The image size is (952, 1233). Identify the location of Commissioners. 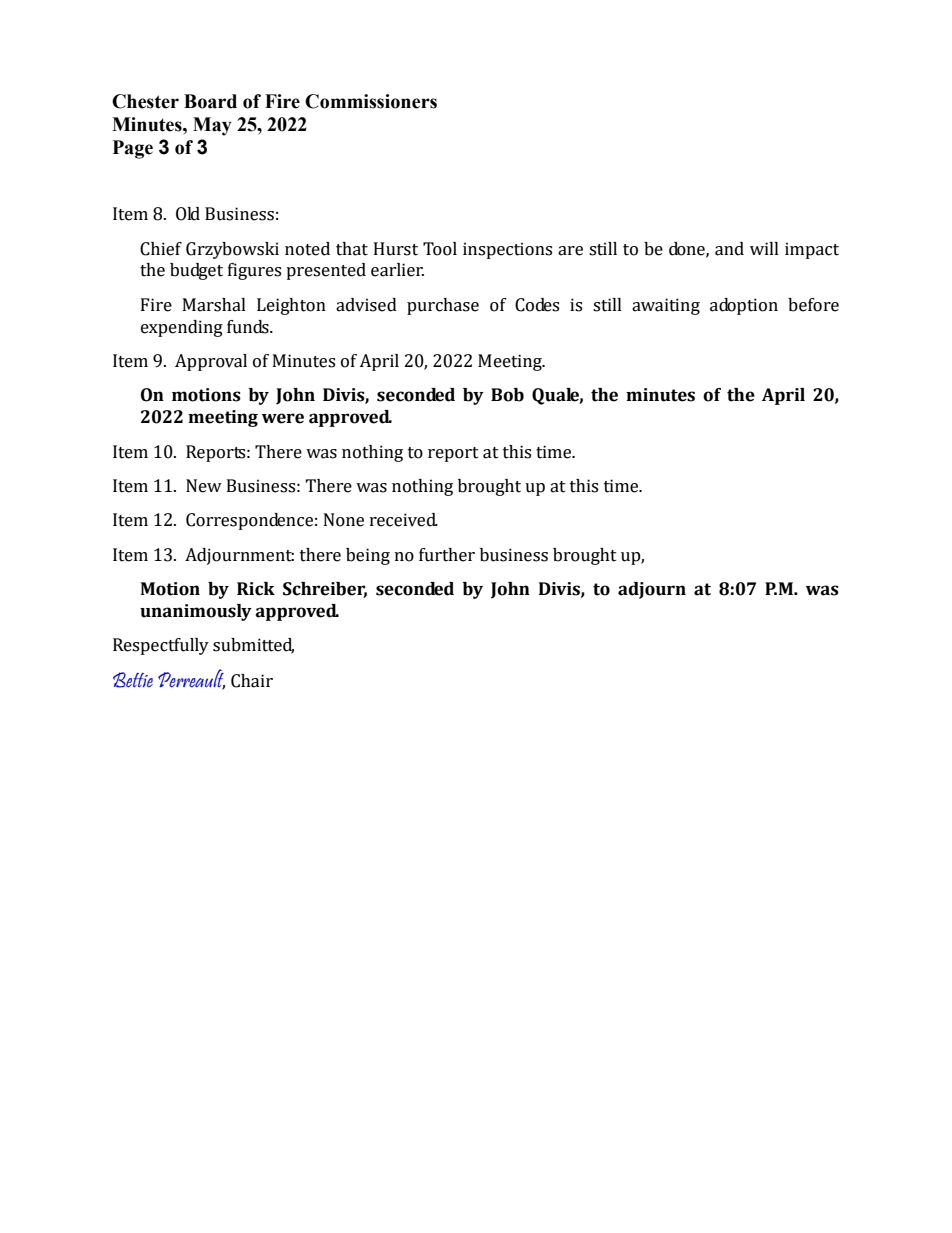
(371, 101).
